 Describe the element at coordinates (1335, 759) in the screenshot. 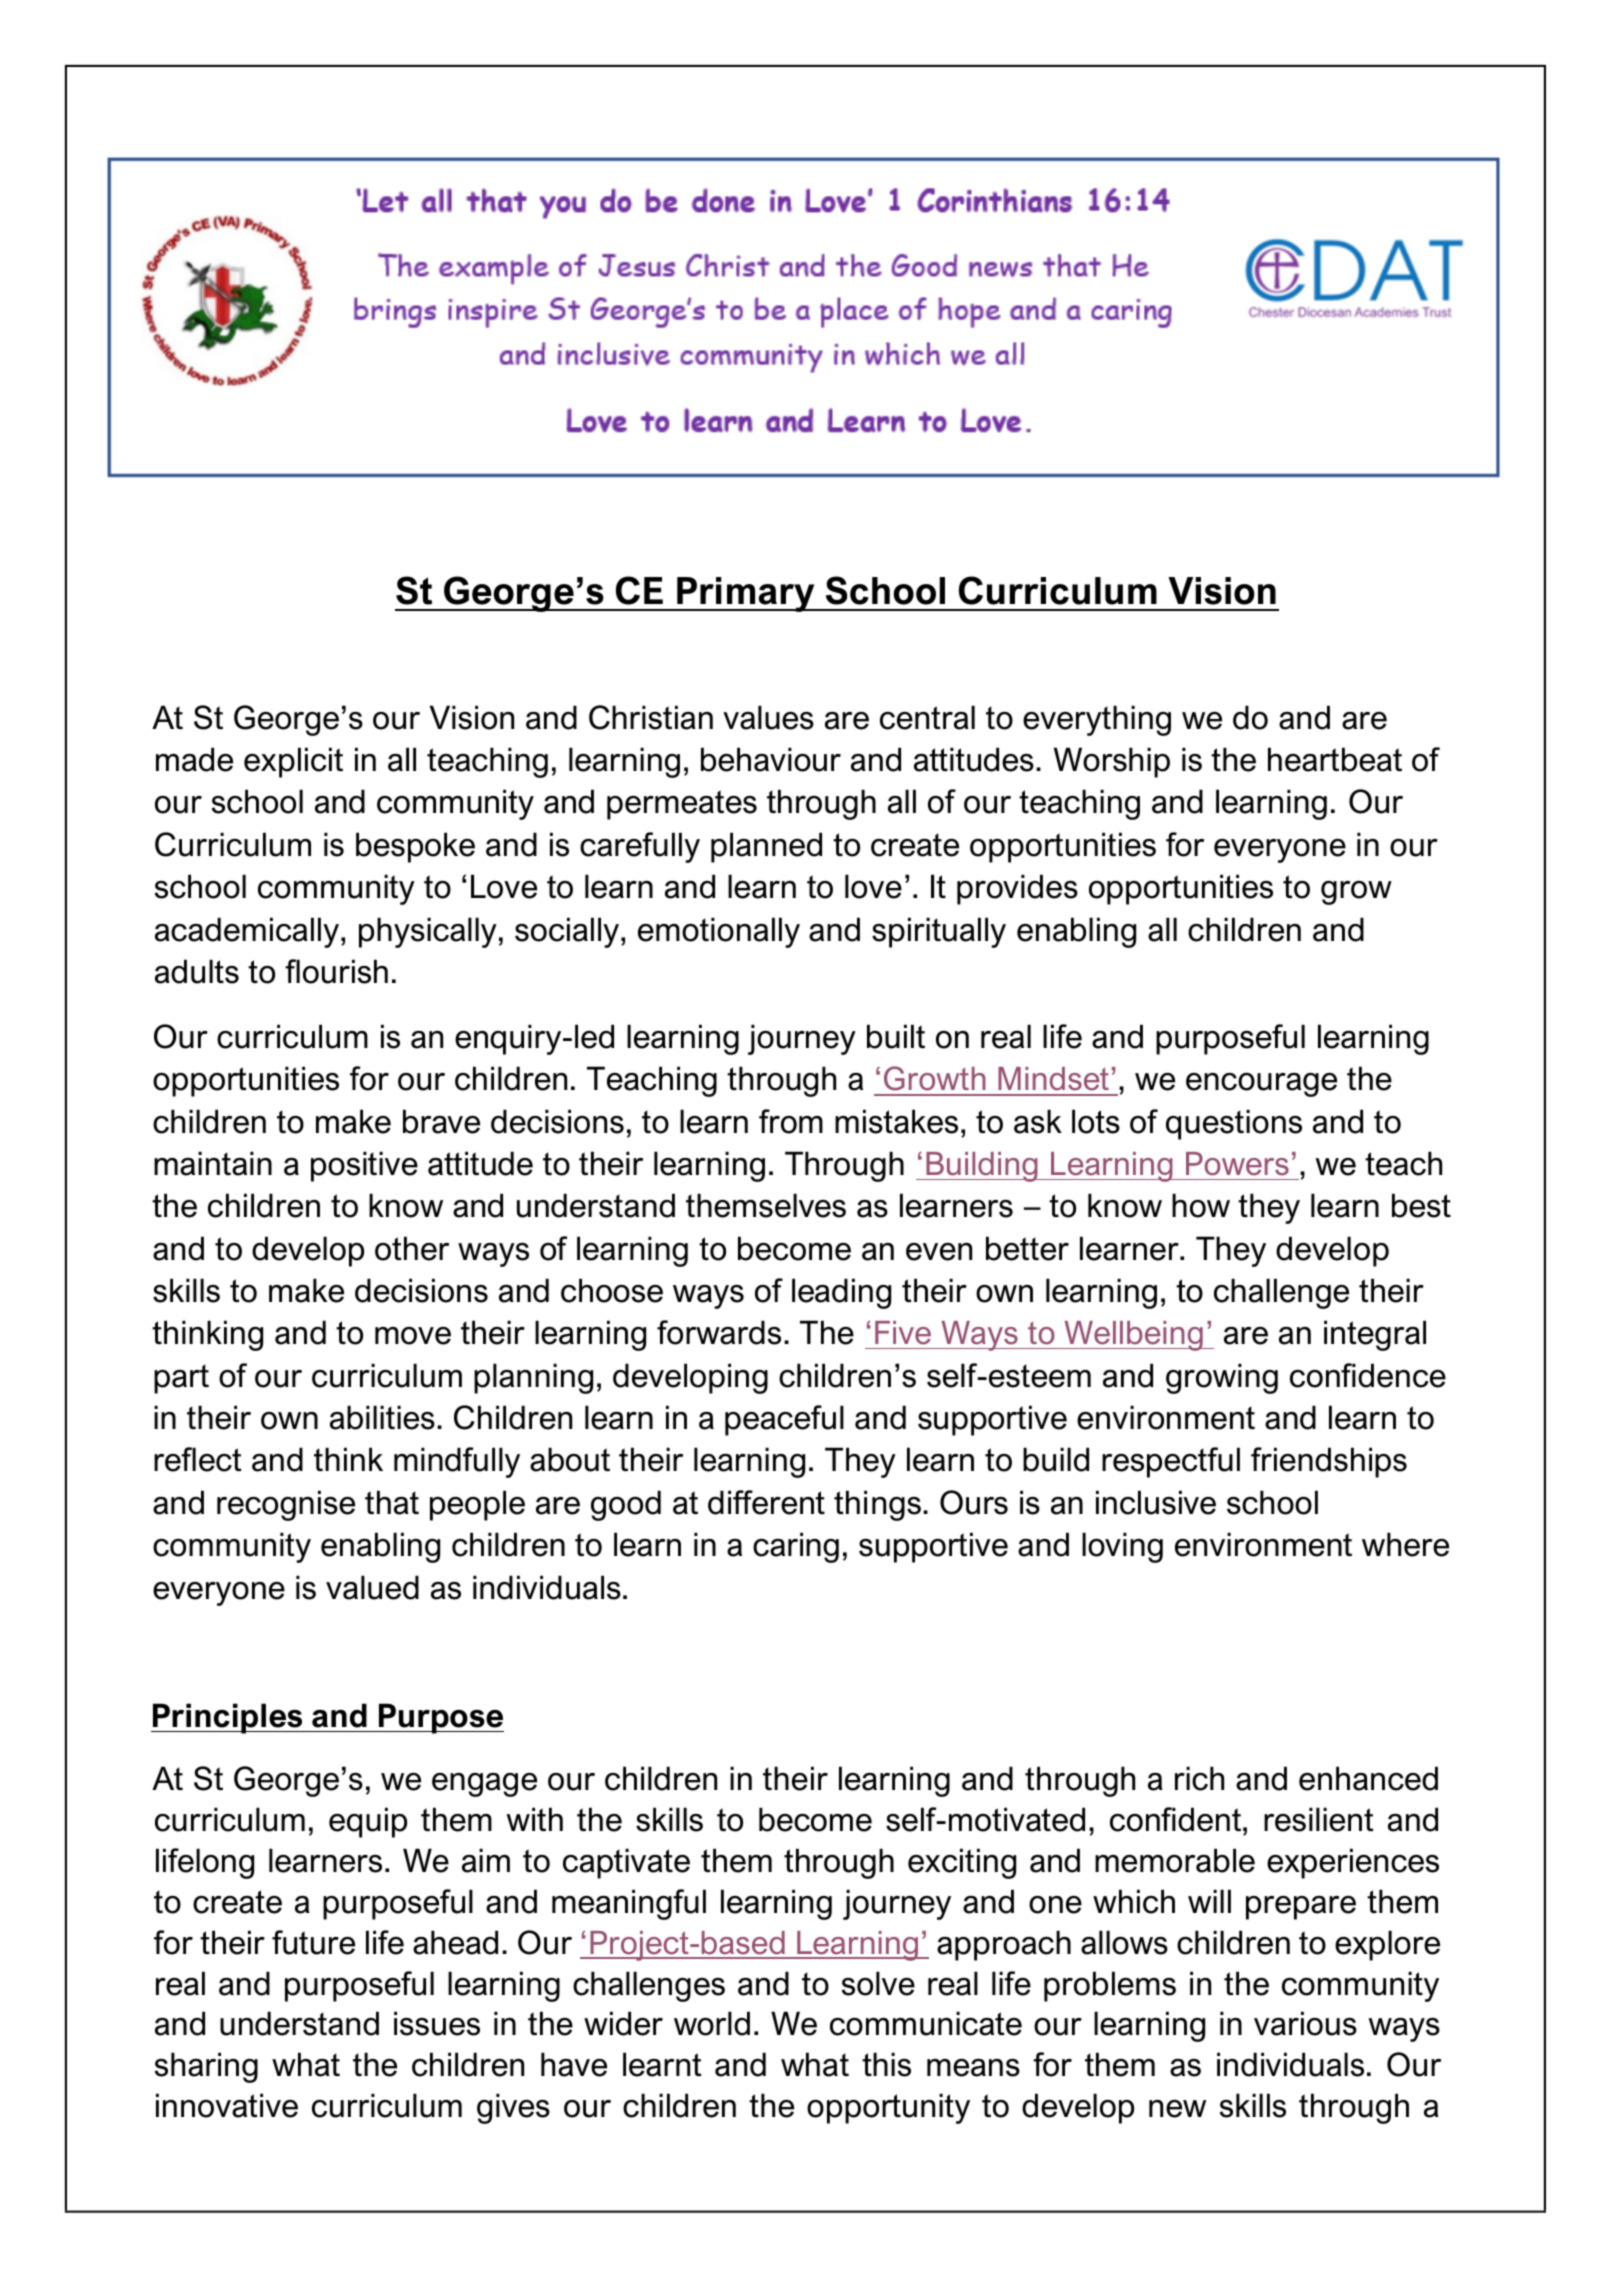

I see `heartbeat` at that location.
